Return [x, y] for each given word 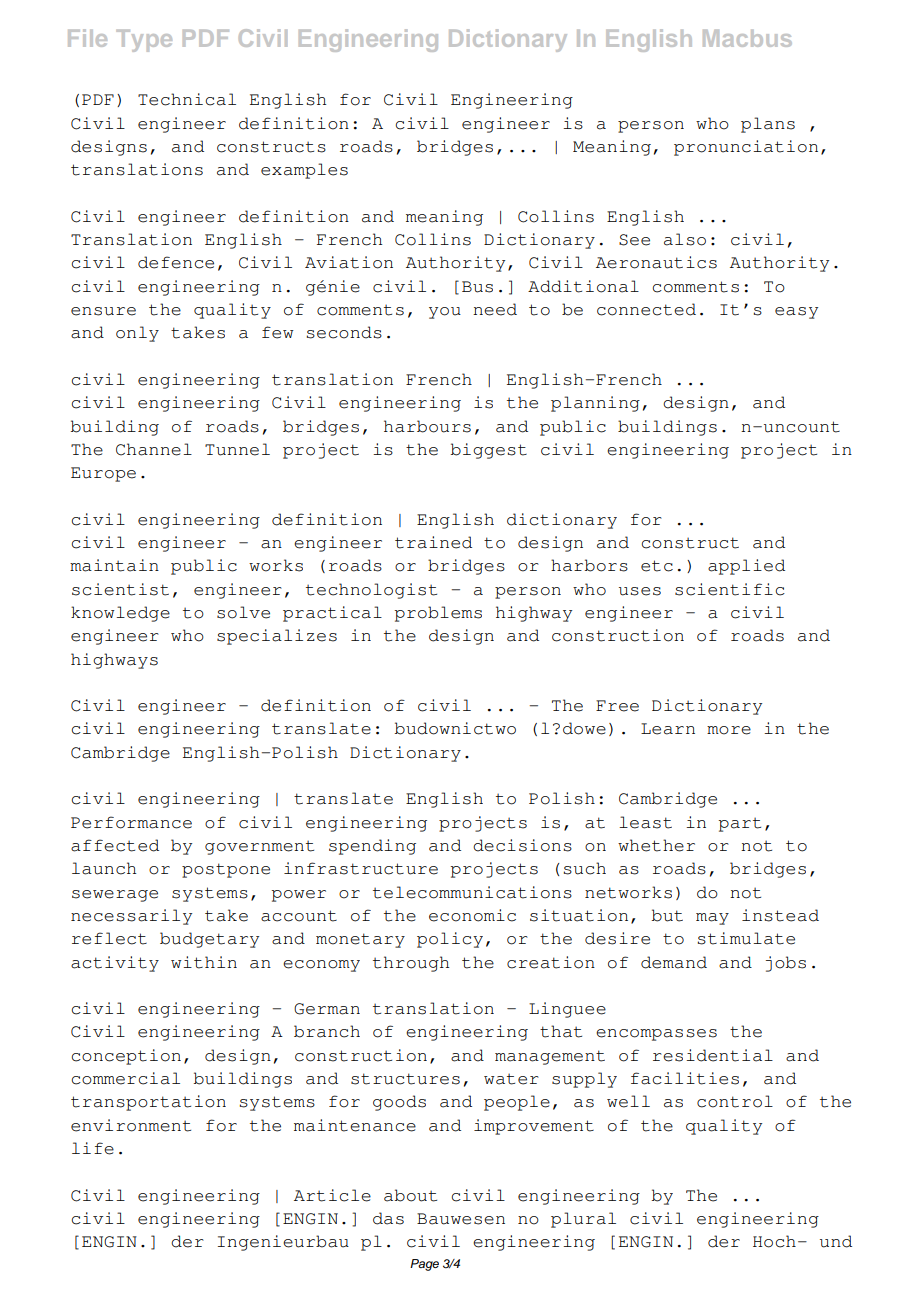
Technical [187, 99]
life [93, 1148]
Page [424, 1265]
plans [768, 125]
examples [304, 171]
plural [583, 1220]
